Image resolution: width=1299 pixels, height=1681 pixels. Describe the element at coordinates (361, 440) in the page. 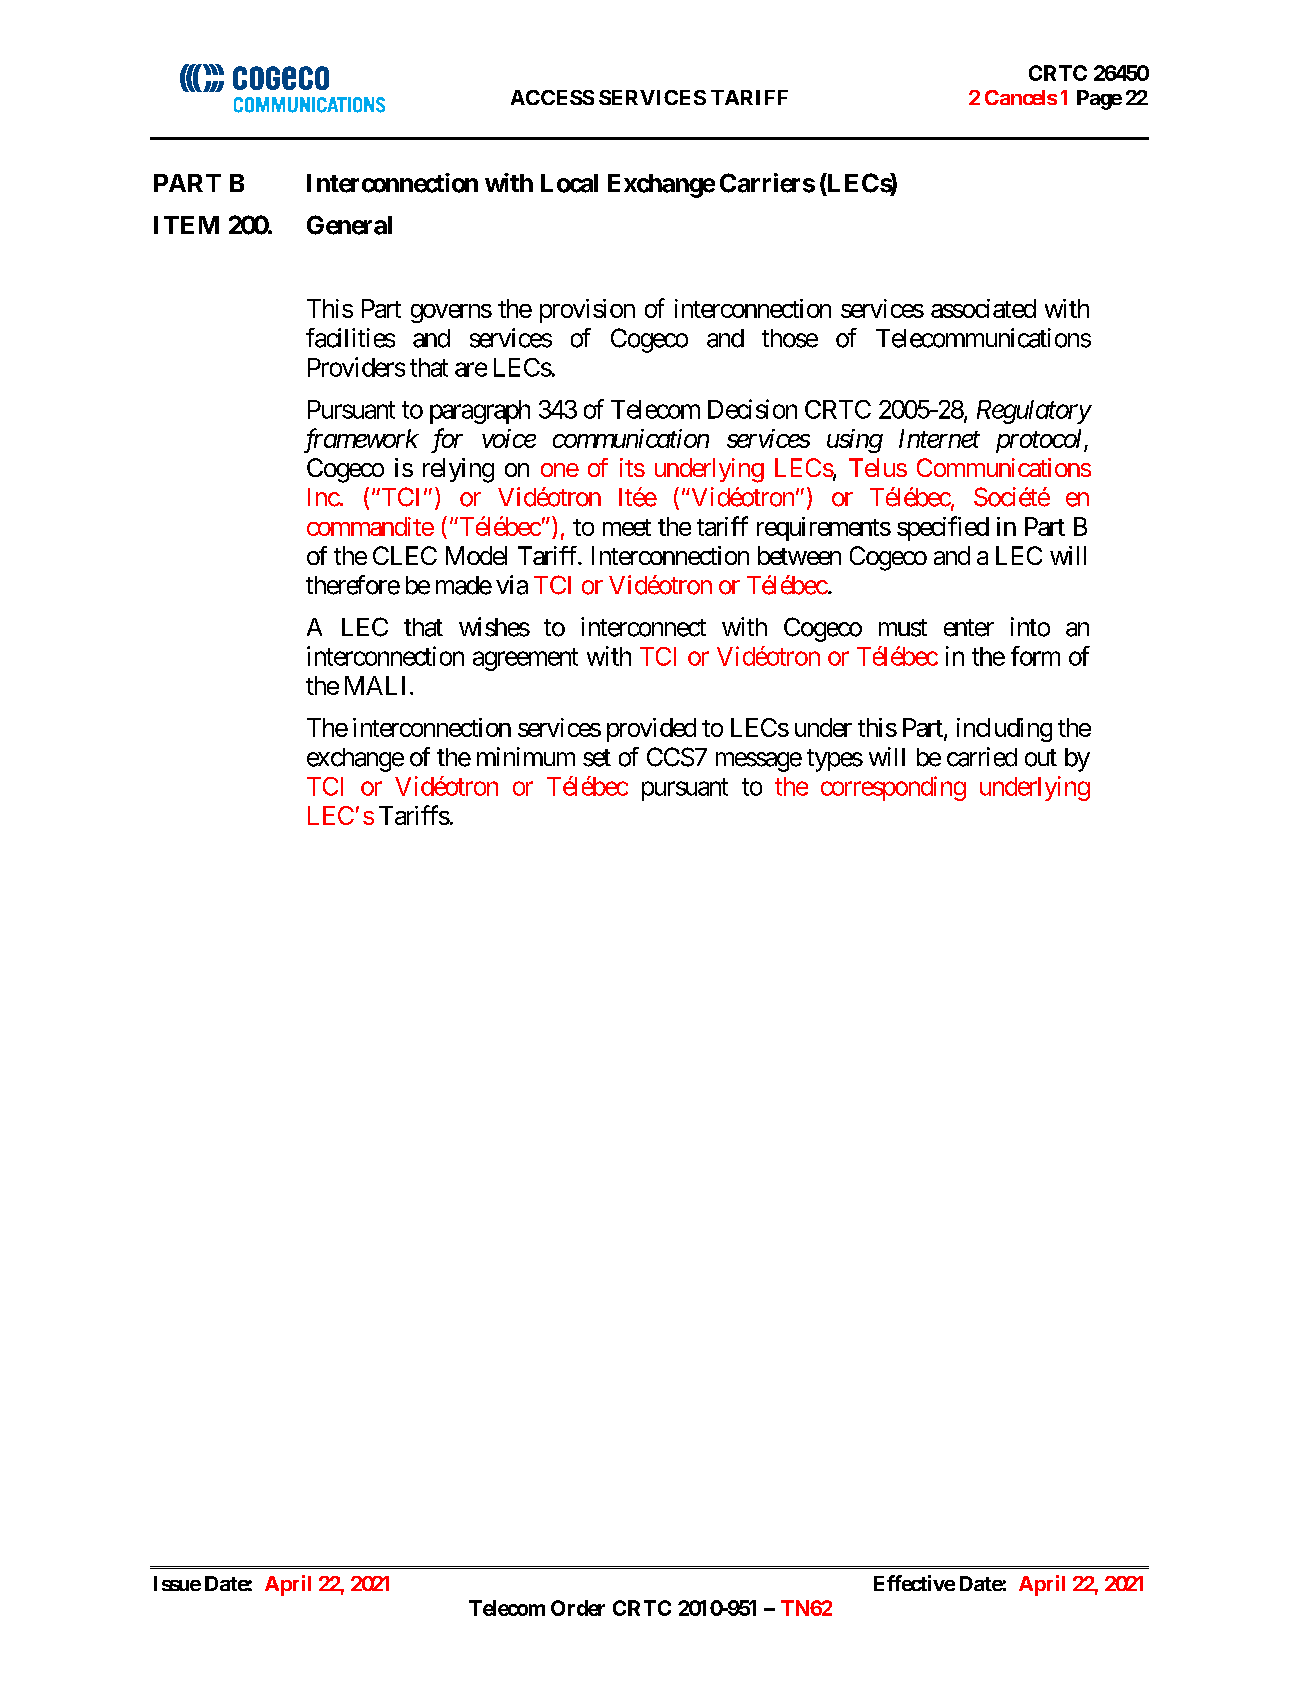

I see `framework` at that location.
